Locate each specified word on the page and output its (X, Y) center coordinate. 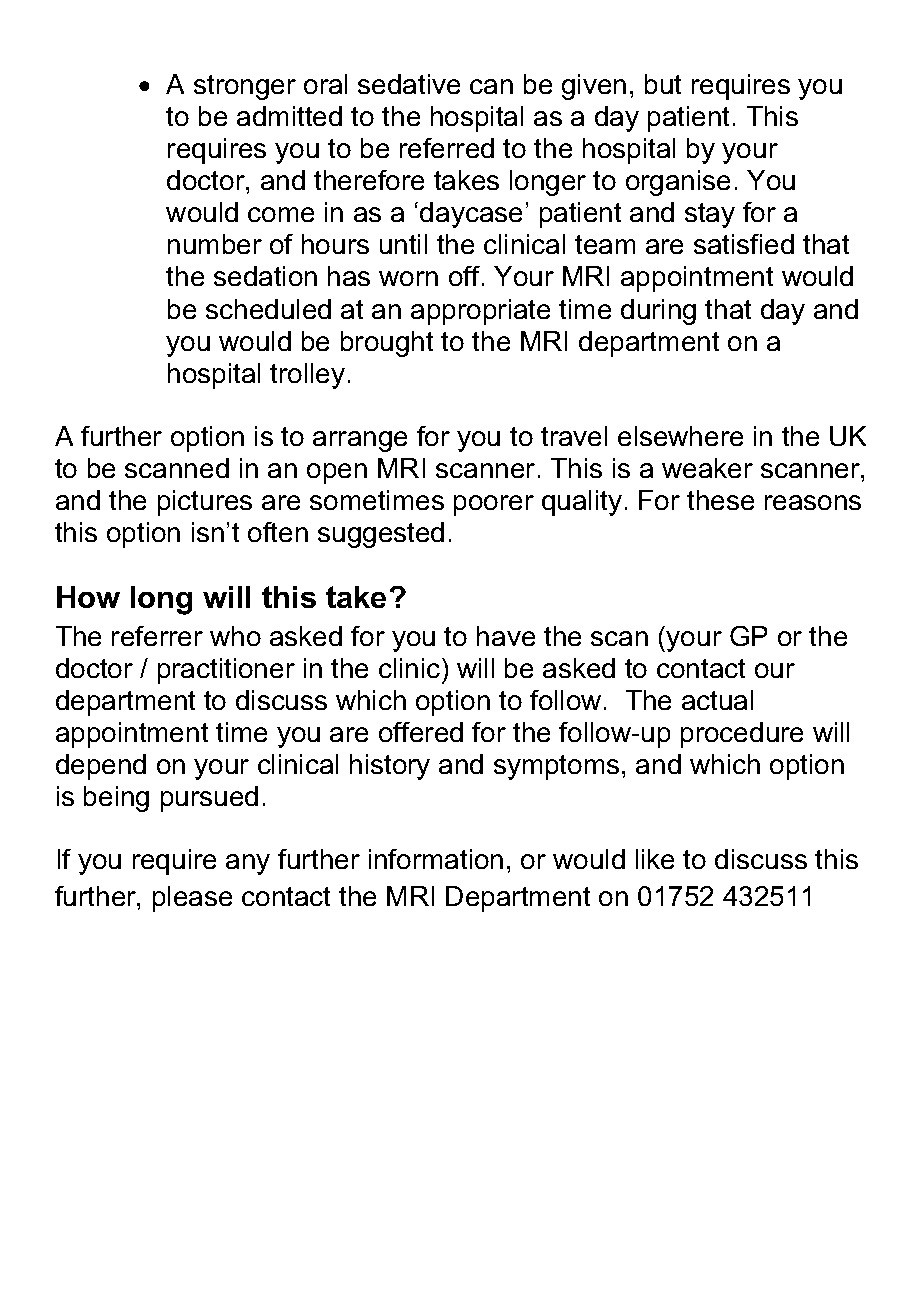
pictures (205, 503)
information (436, 859)
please (192, 899)
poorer (494, 505)
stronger (245, 87)
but (663, 84)
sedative (409, 84)
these (720, 500)
